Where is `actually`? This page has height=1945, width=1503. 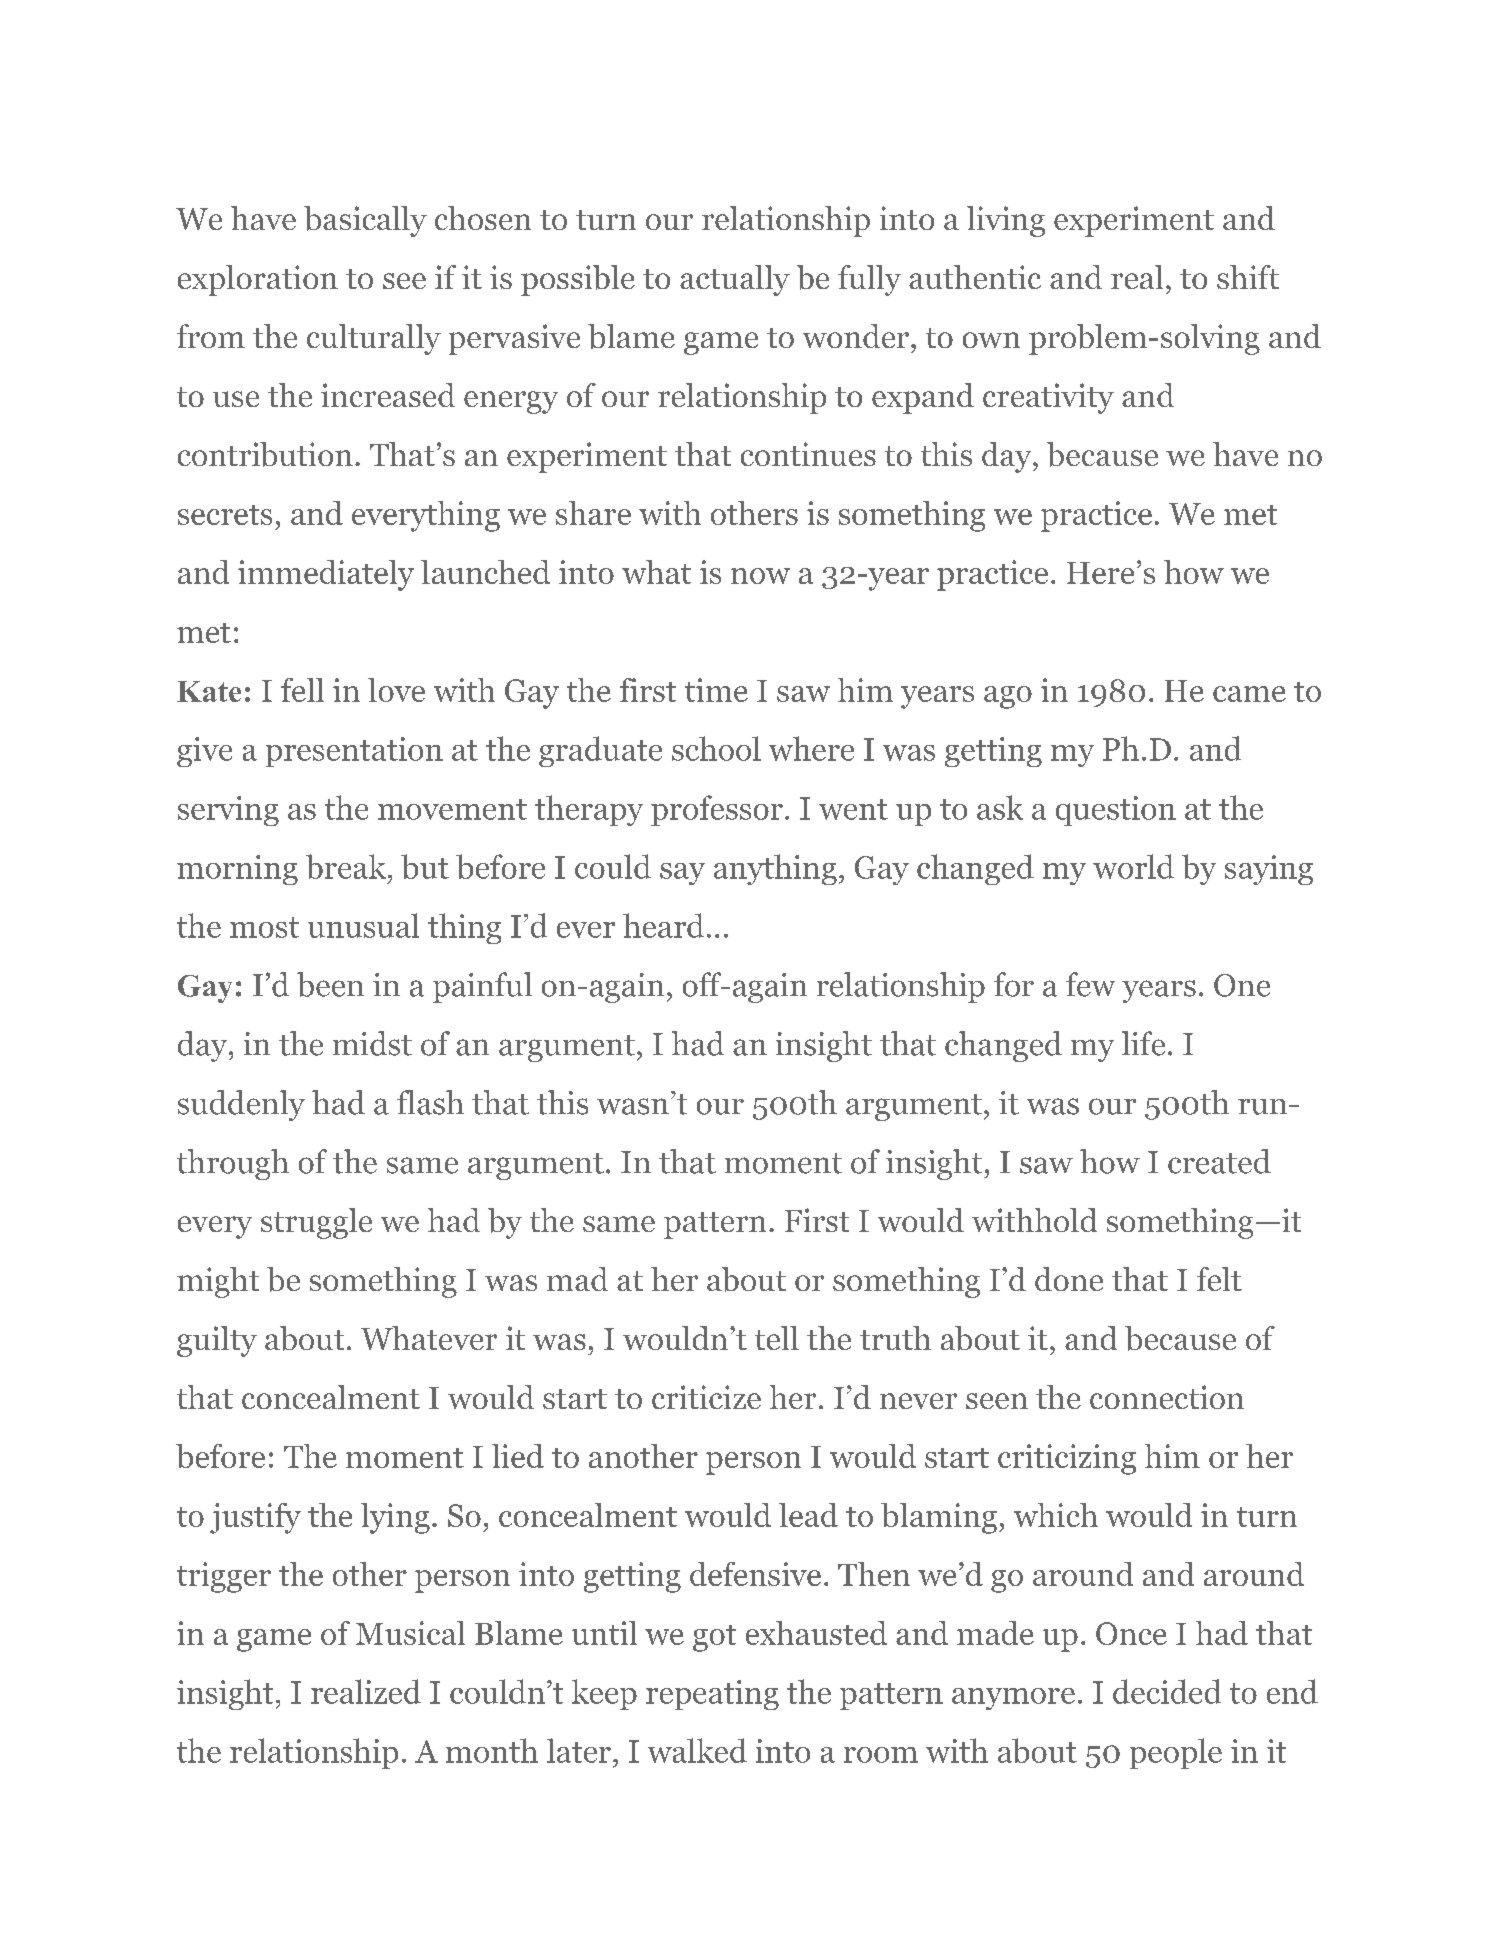
actually is located at coordinates (735, 280).
